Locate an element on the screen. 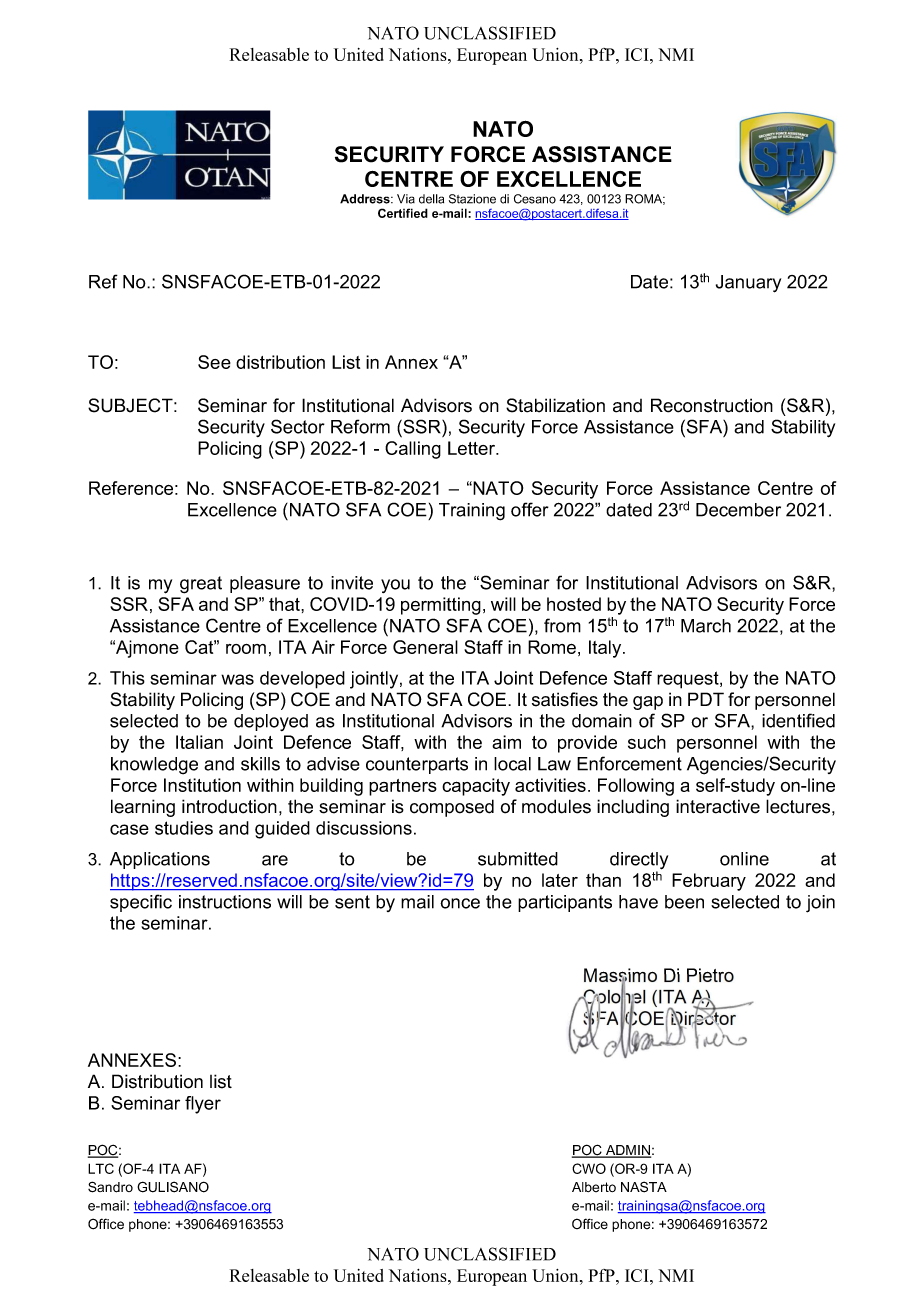  January is located at coordinates (748, 284).
